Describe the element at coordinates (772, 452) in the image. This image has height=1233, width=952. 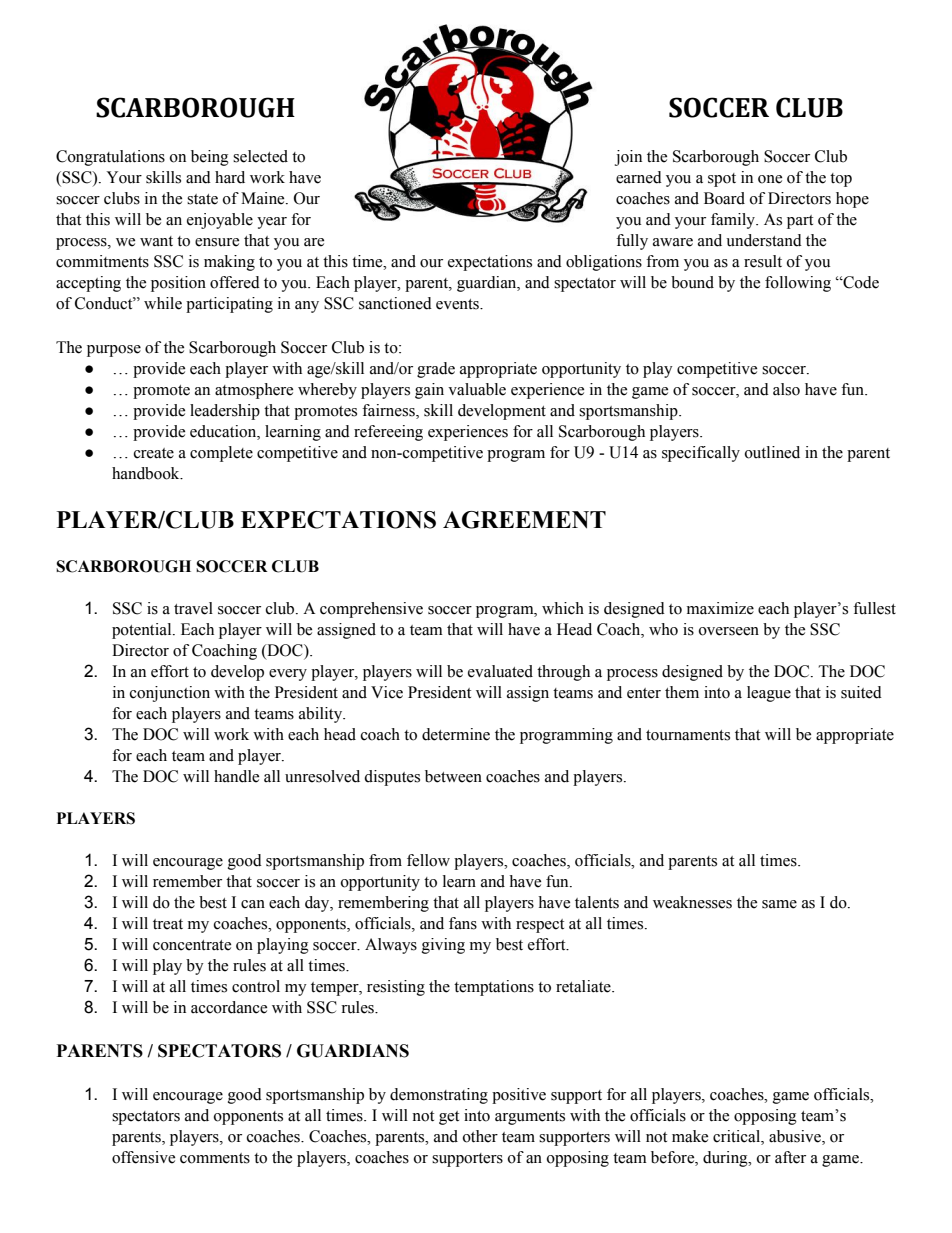
I see `outlined` at that location.
